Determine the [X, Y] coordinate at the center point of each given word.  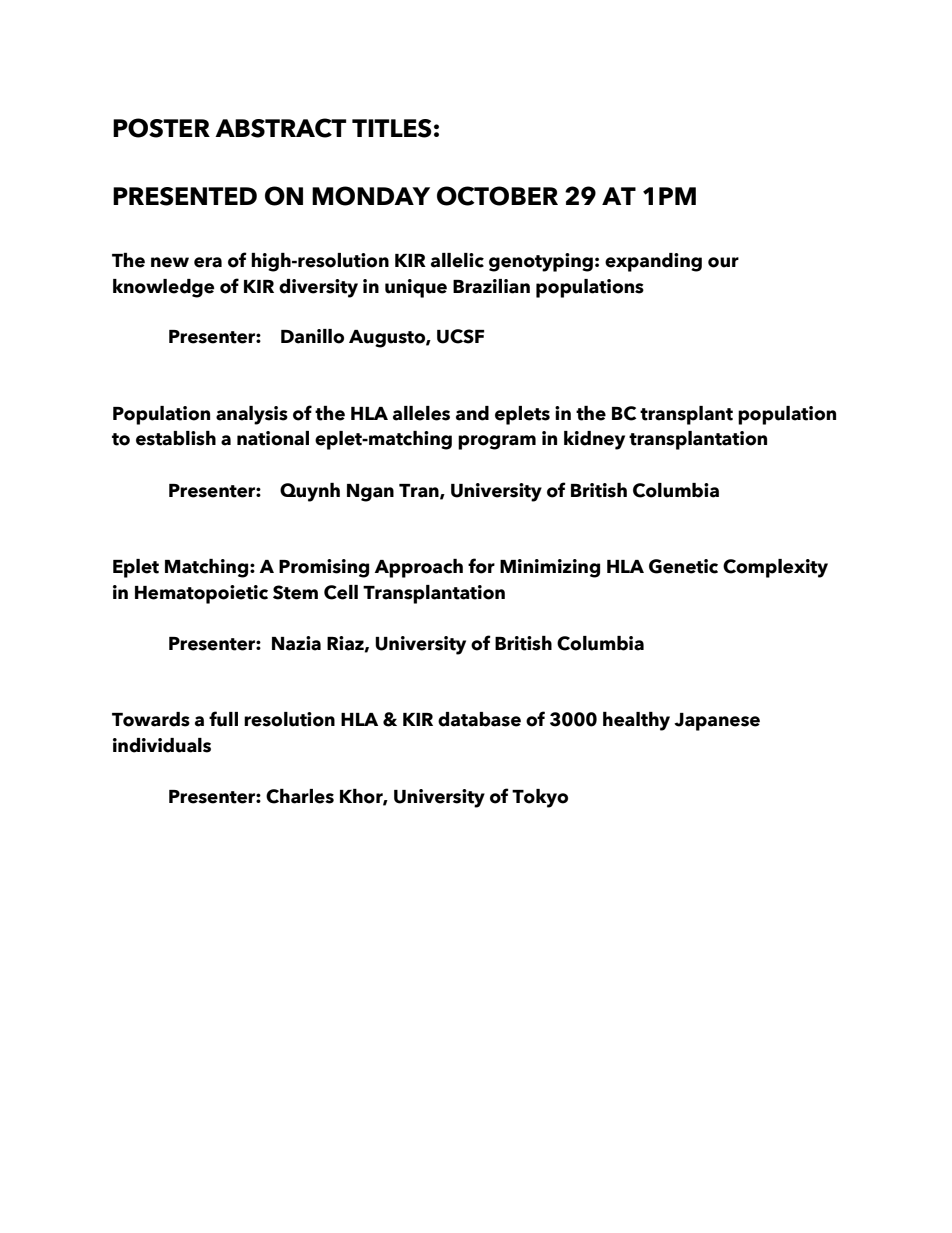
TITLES [392, 128]
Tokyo [540, 798]
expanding [653, 262]
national [273, 438]
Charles [300, 796]
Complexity [775, 568]
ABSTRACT [281, 128]
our [723, 262]
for [481, 566]
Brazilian [491, 286]
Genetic [683, 566]
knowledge [164, 288]
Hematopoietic [201, 594]
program [497, 442]
